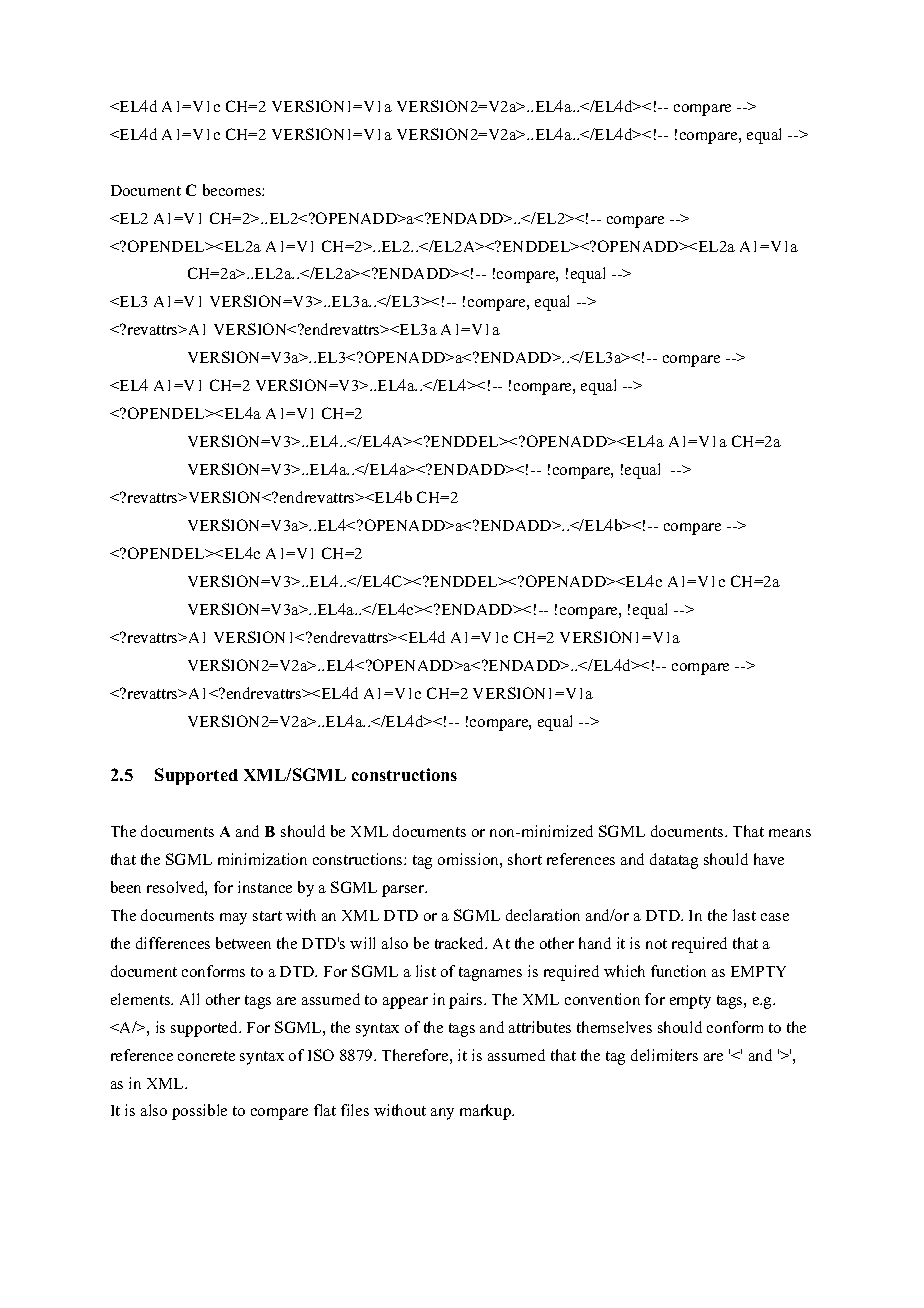  What do you see at coordinates (199, 1112) in the image?
I see `possible` at bounding box center [199, 1112].
